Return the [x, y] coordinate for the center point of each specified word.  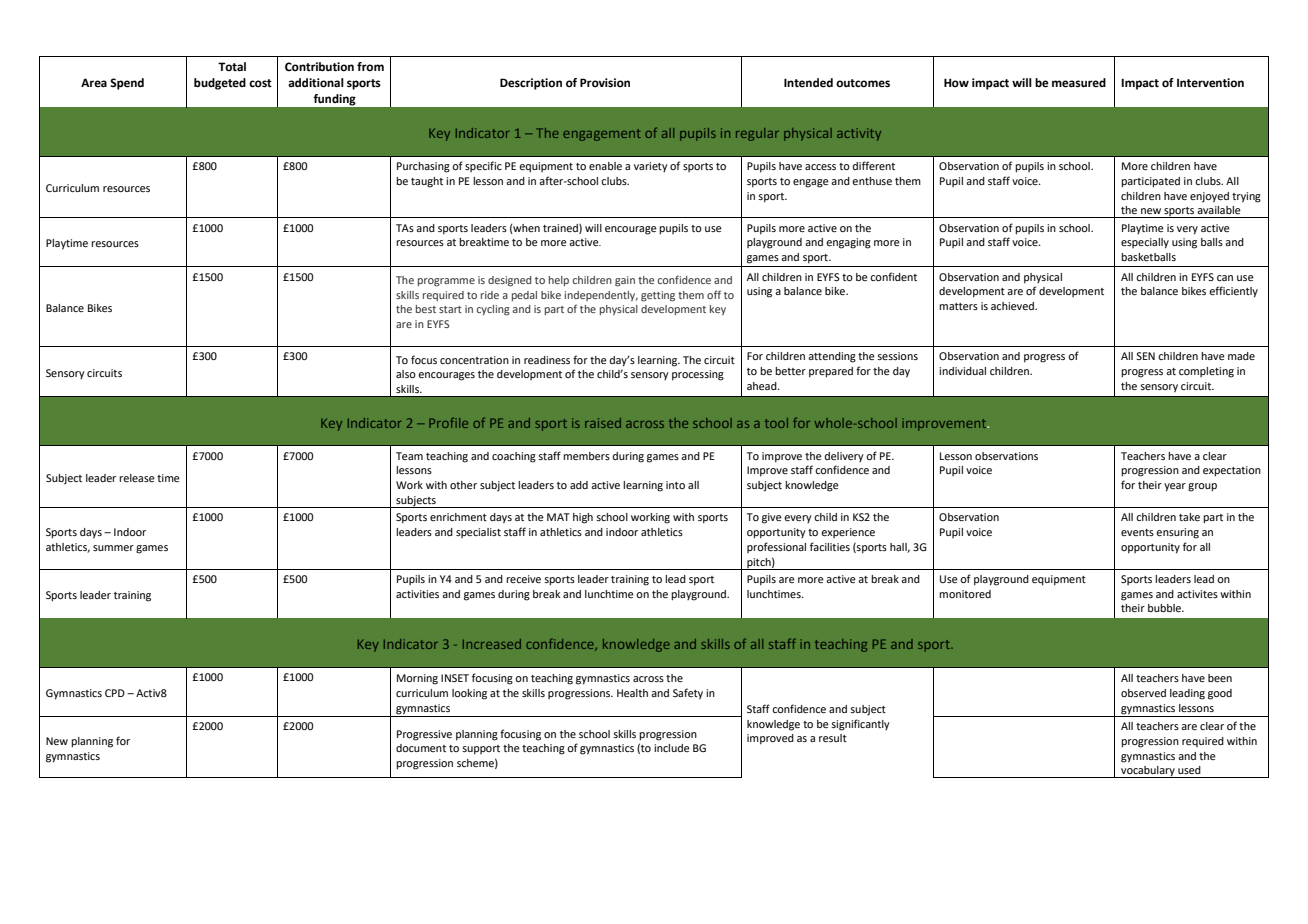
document [421, 748]
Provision [605, 82]
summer [113, 548]
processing [698, 375]
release [137, 478]
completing [1206, 372]
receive [523, 579]
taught [427, 182]
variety [651, 167]
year [1175, 487]
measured [1079, 83]
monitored [965, 594]
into [675, 485]
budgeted [220, 84]
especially [1145, 243]
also [406, 374]
